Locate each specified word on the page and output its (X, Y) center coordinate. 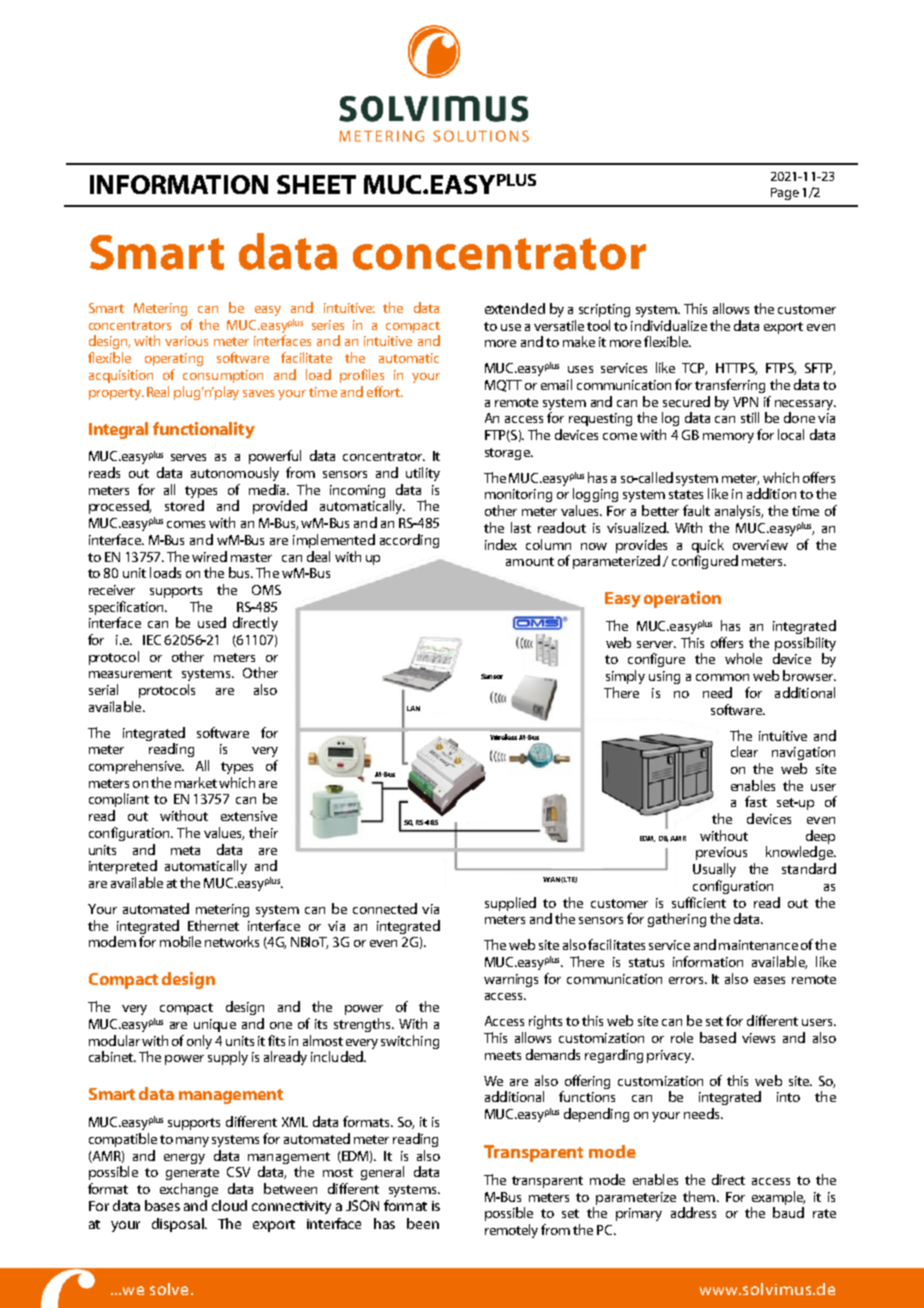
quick (708, 546)
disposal (179, 1225)
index (501, 544)
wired (209, 556)
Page (785, 194)
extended (515, 308)
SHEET (316, 184)
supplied (510, 904)
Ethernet (213, 925)
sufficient (699, 902)
